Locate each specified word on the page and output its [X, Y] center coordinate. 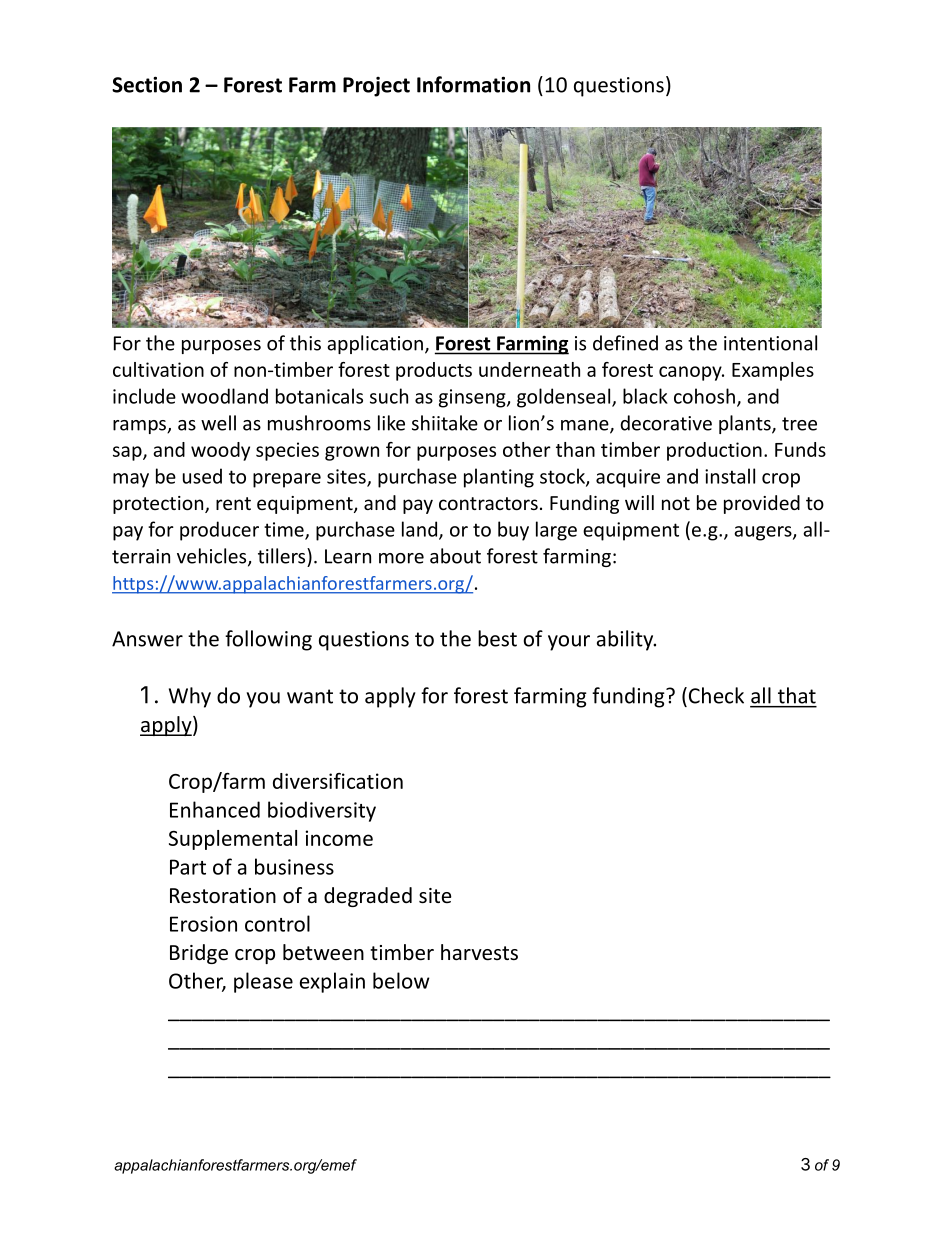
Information [473, 84]
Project [376, 87]
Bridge [199, 954]
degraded [368, 897]
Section [147, 84]
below [401, 980]
